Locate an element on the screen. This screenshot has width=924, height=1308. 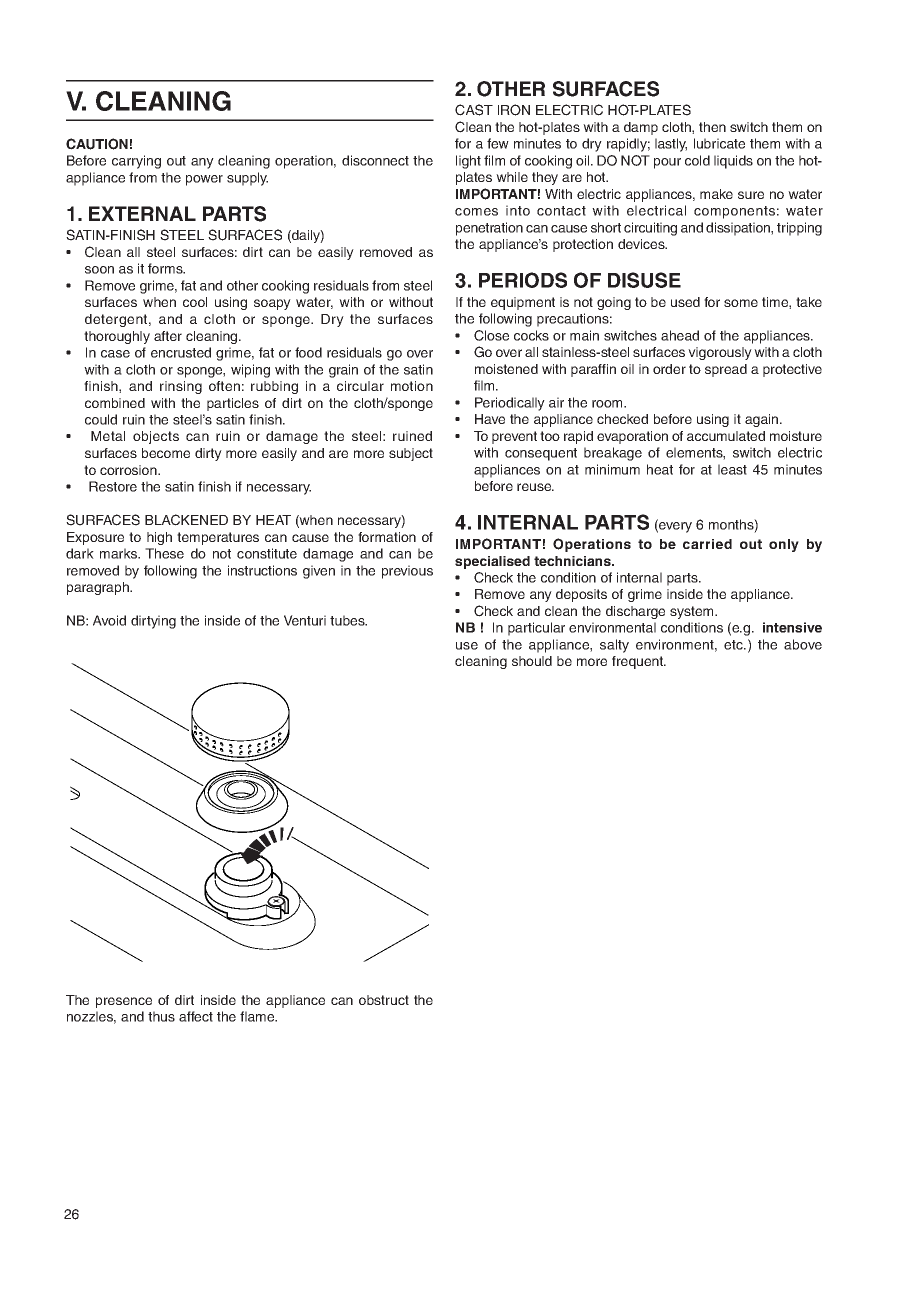
Avoid is located at coordinates (109, 620).
